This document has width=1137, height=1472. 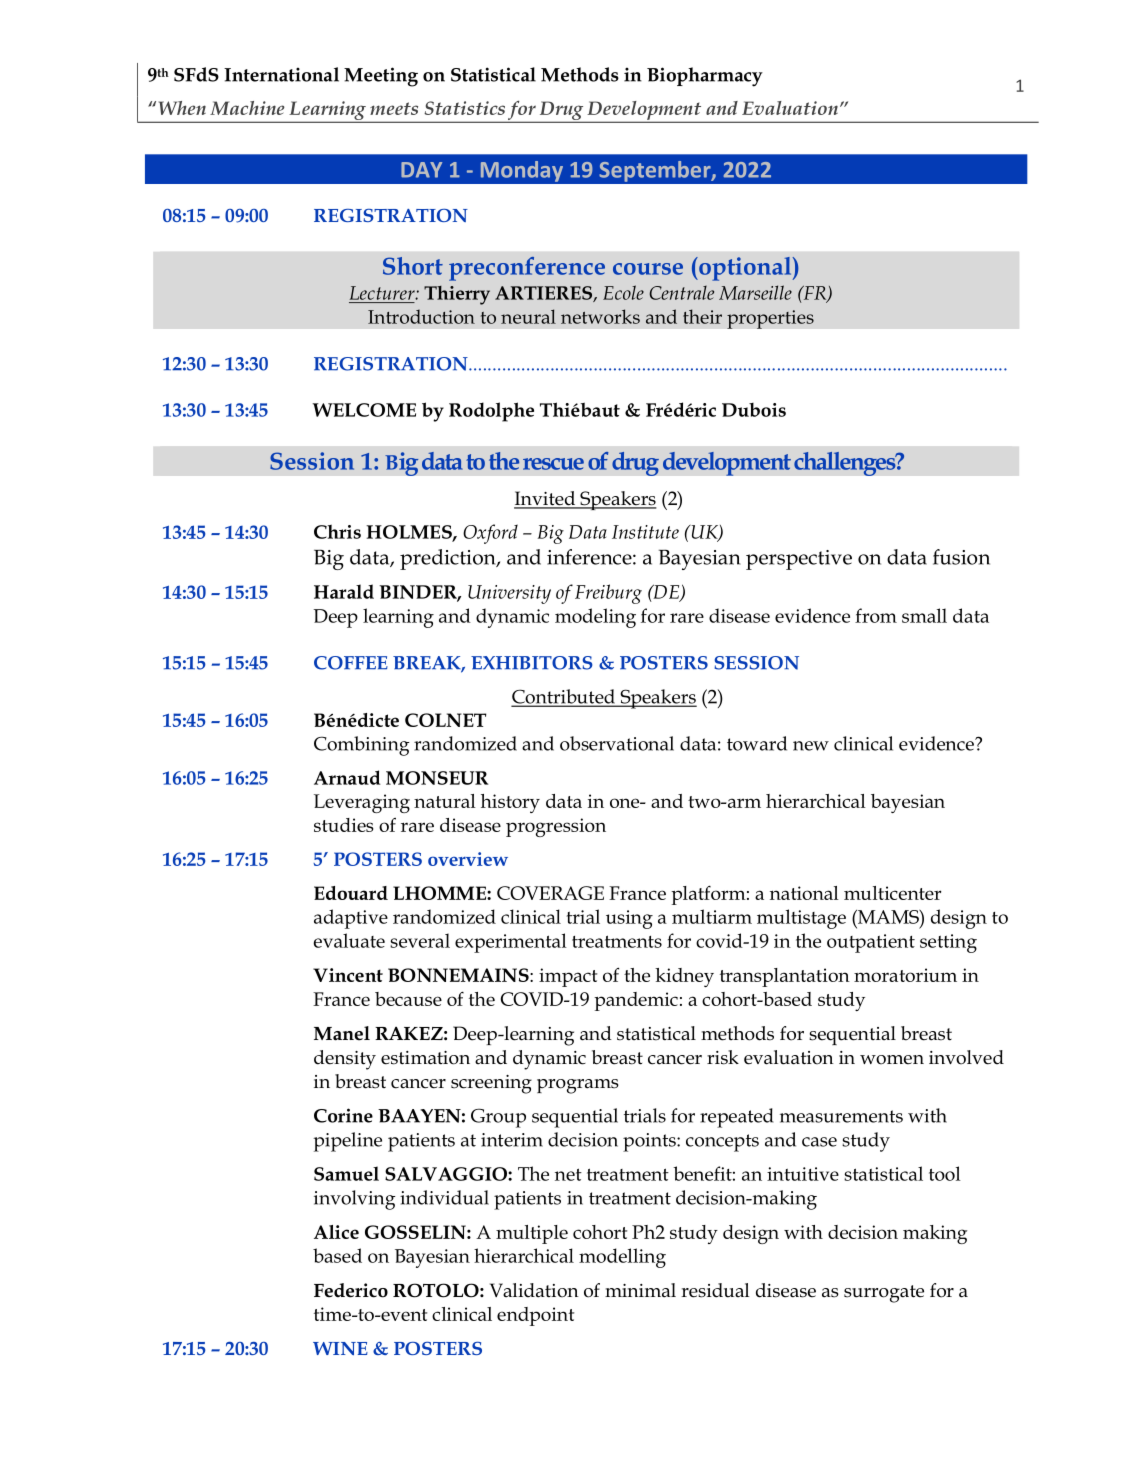 I want to click on WELCOME, so click(x=364, y=410).
